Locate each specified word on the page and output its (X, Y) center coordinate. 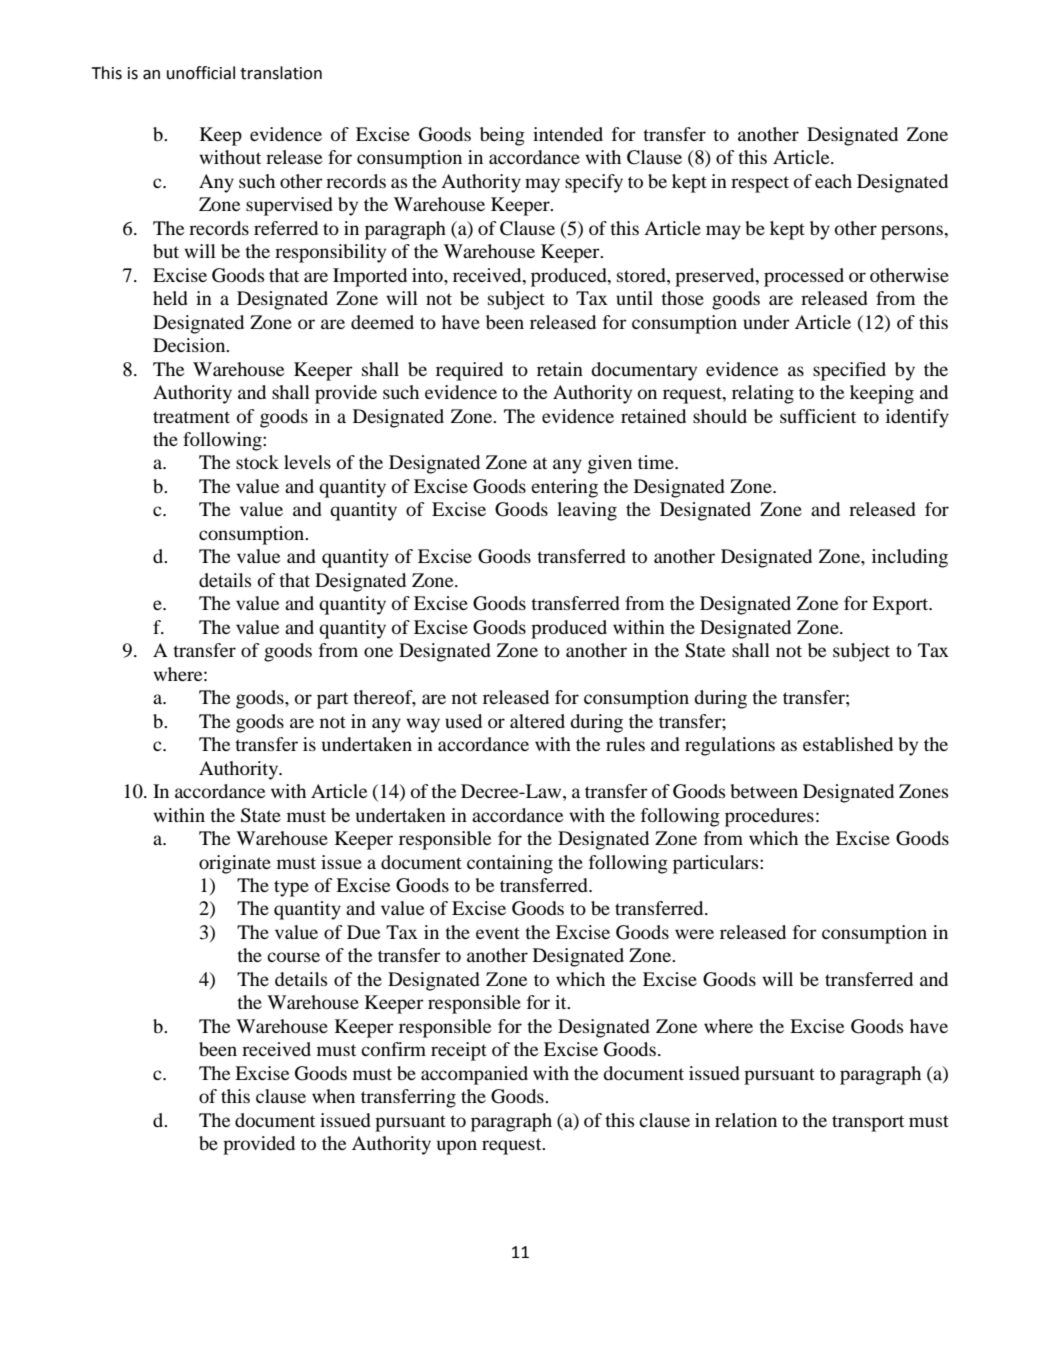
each (833, 181)
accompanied (474, 1075)
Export (901, 605)
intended (568, 134)
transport (868, 1123)
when (333, 1096)
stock (257, 462)
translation (281, 73)
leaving (587, 511)
